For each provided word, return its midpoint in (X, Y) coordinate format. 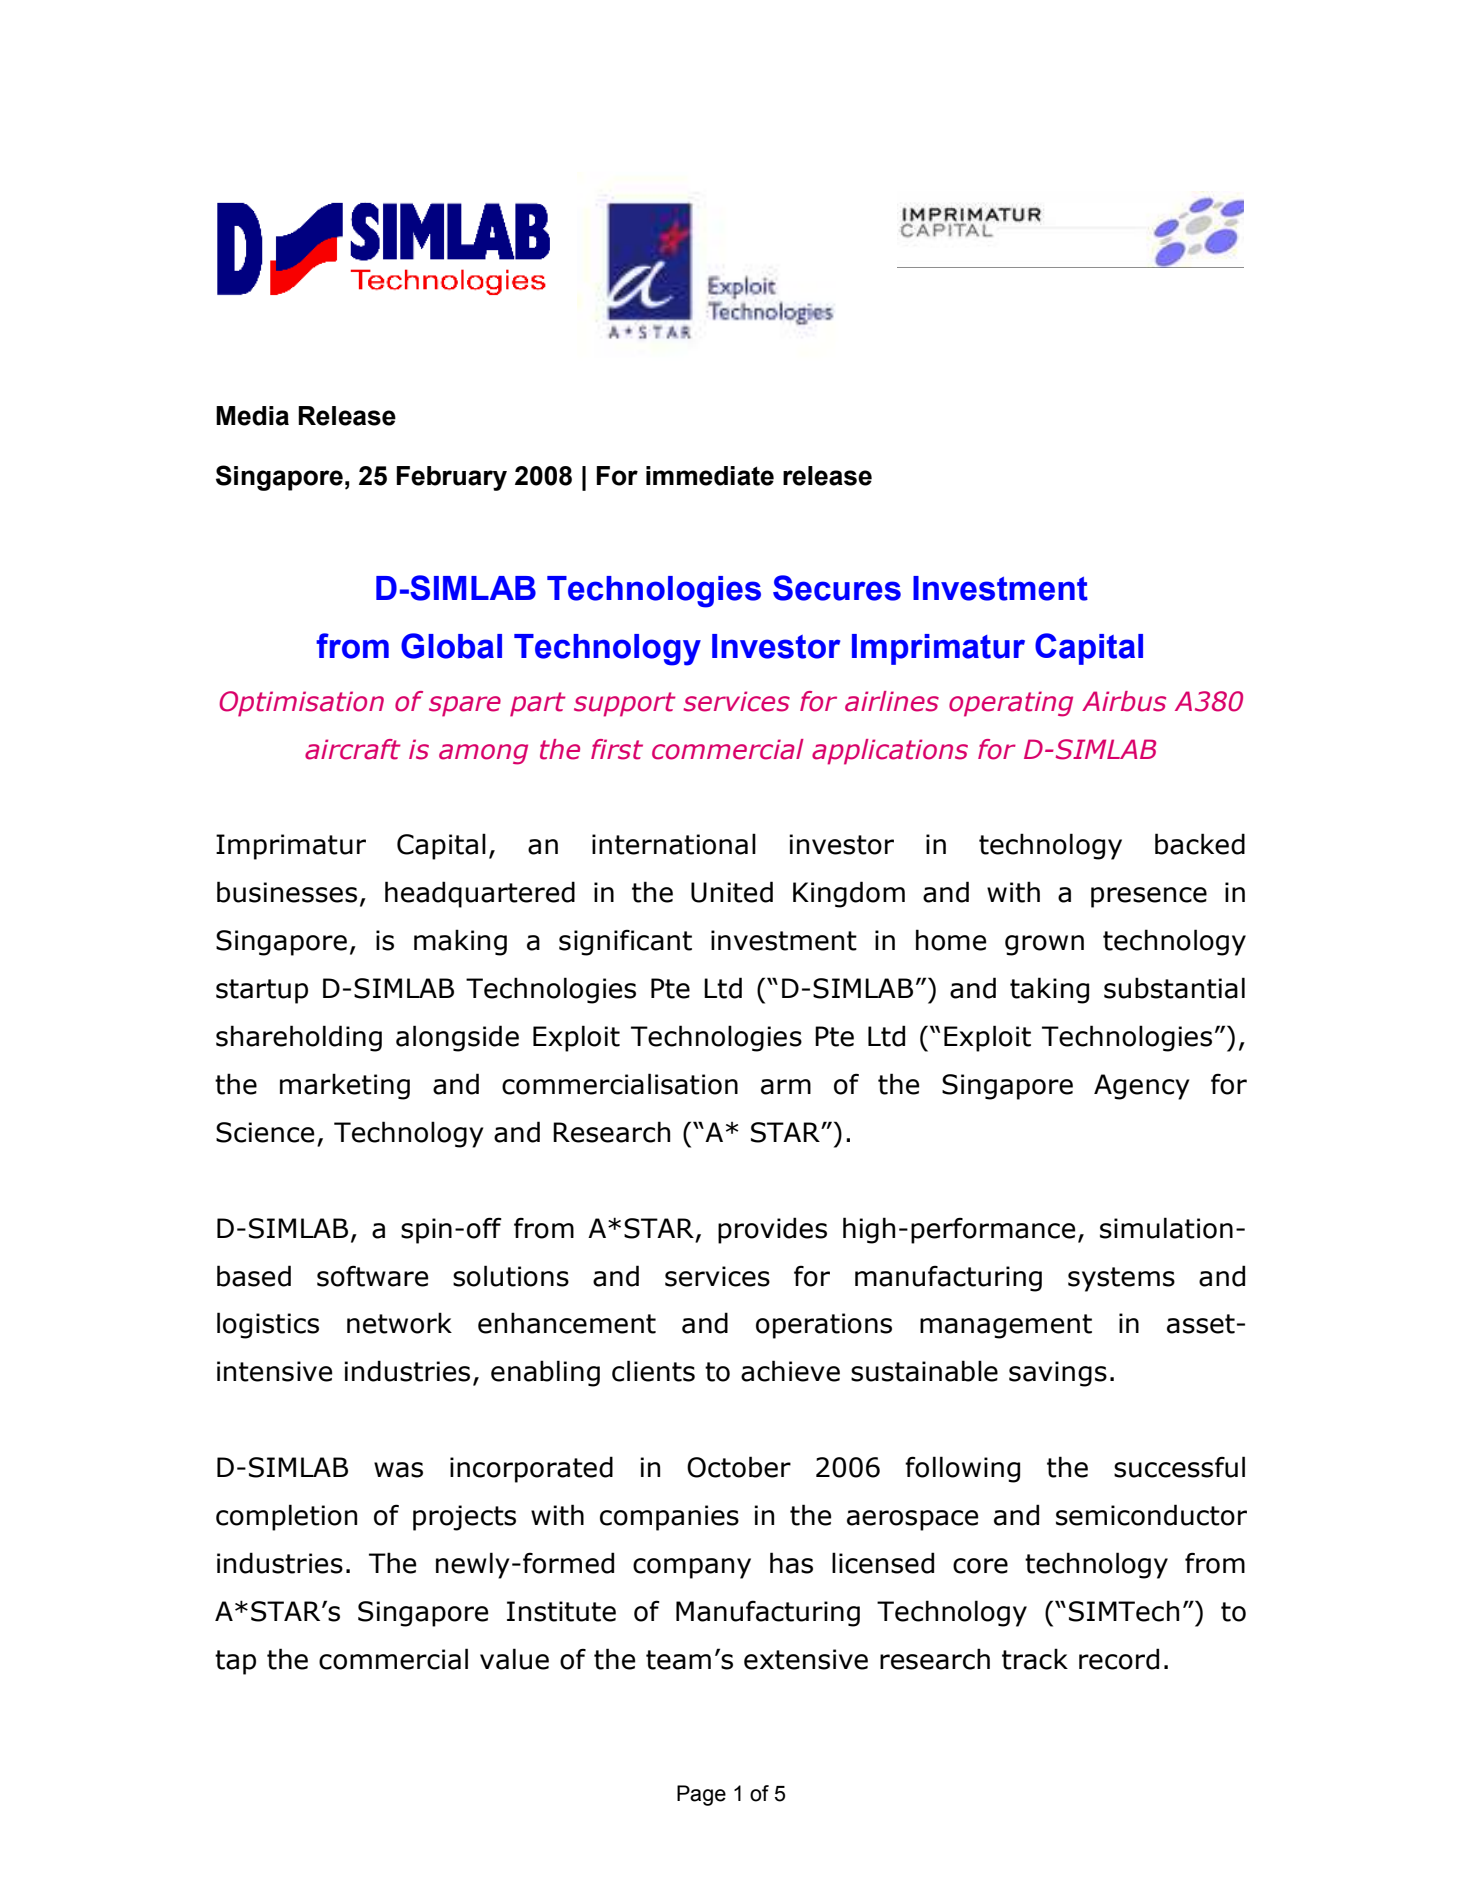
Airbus (1124, 701)
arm (786, 1087)
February (452, 478)
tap (235, 1662)
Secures (837, 588)
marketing (345, 1086)
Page (701, 1795)
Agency (1142, 1087)
